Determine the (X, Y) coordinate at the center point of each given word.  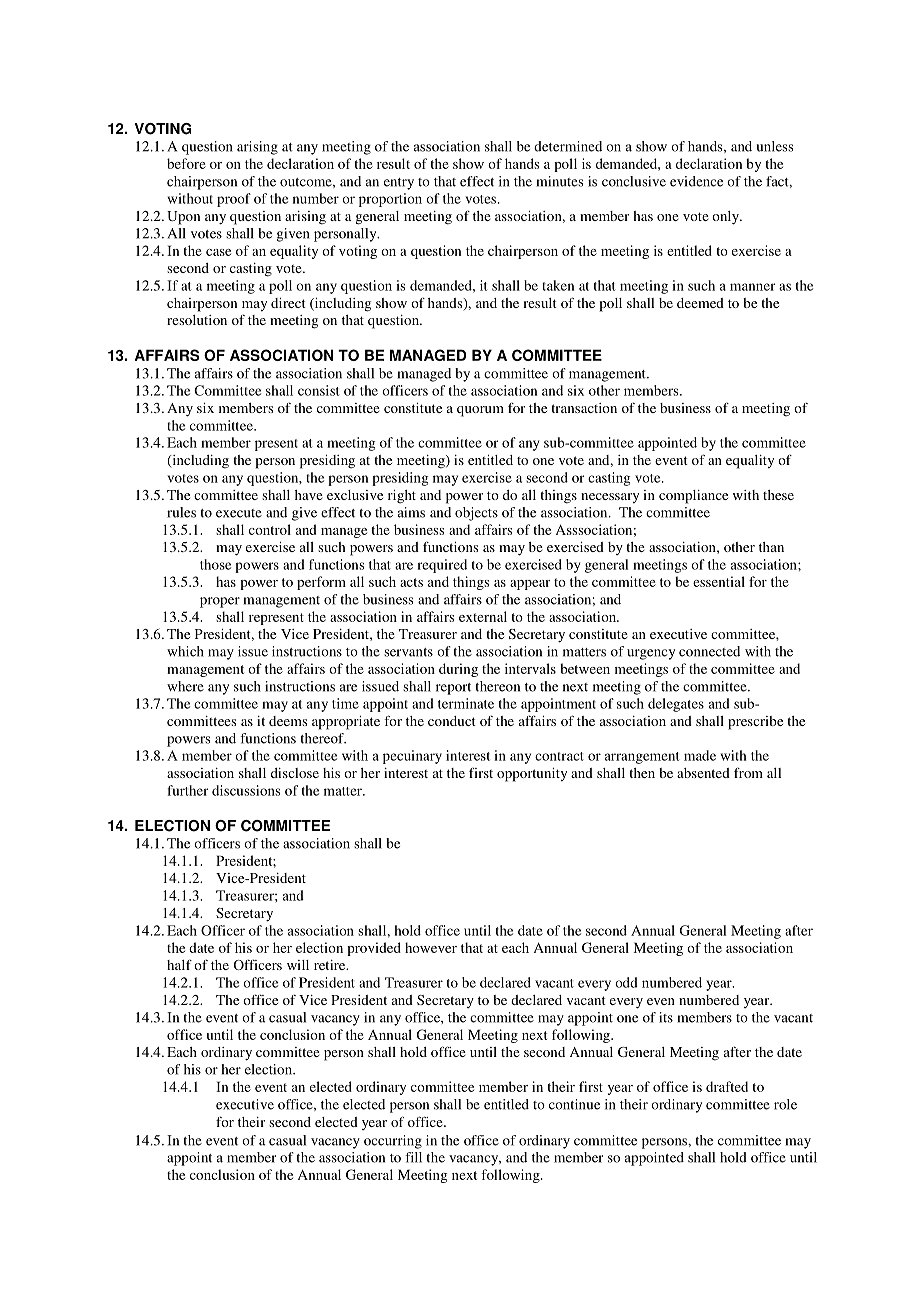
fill (413, 1157)
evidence (696, 181)
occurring (393, 1142)
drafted (727, 1086)
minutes (560, 181)
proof (234, 200)
